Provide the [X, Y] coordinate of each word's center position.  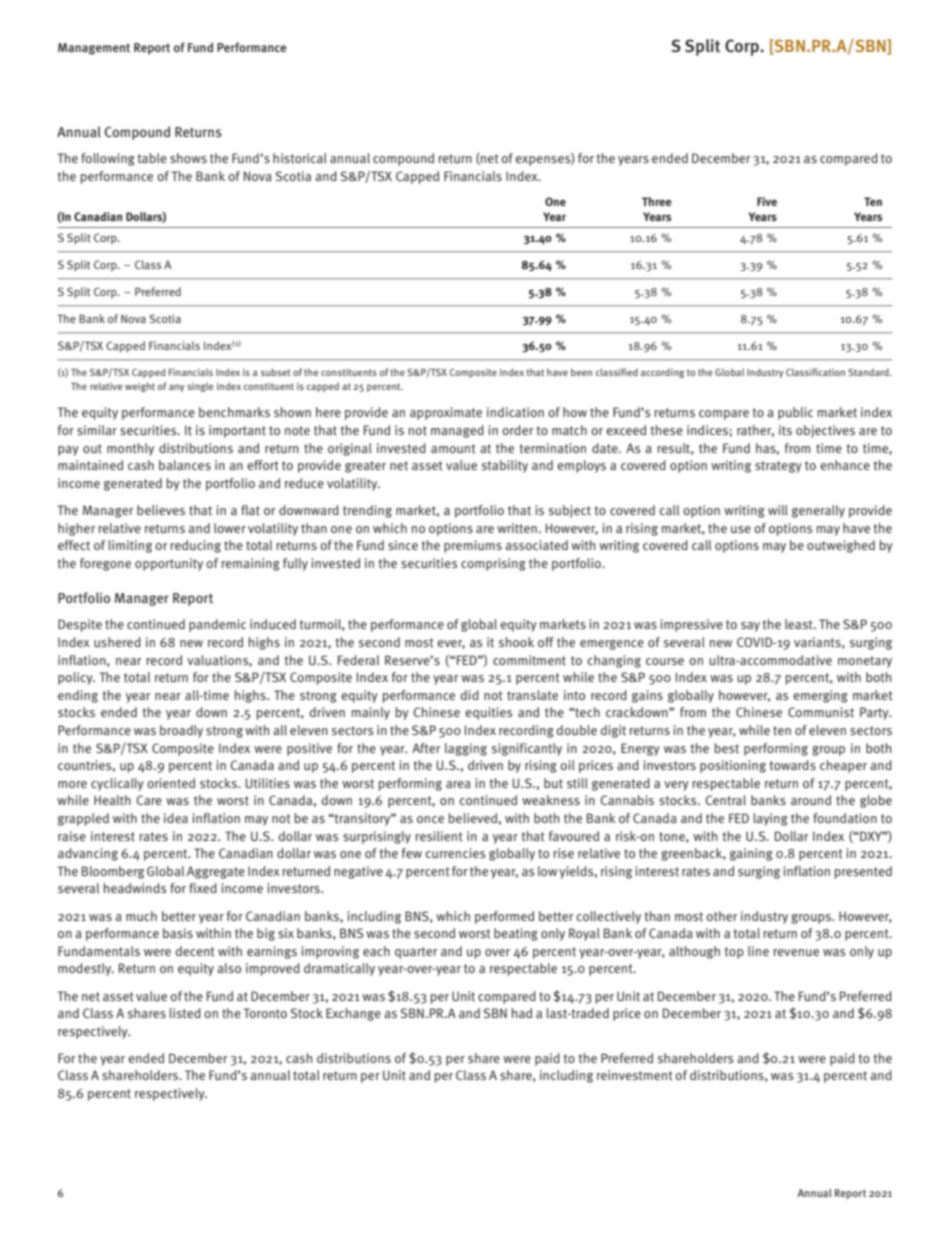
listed [185, 1013]
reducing [196, 546]
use [741, 529]
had [522, 1013]
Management [94, 49]
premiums [473, 546]
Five [767, 201]
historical [300, 158]
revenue [796, 952]
